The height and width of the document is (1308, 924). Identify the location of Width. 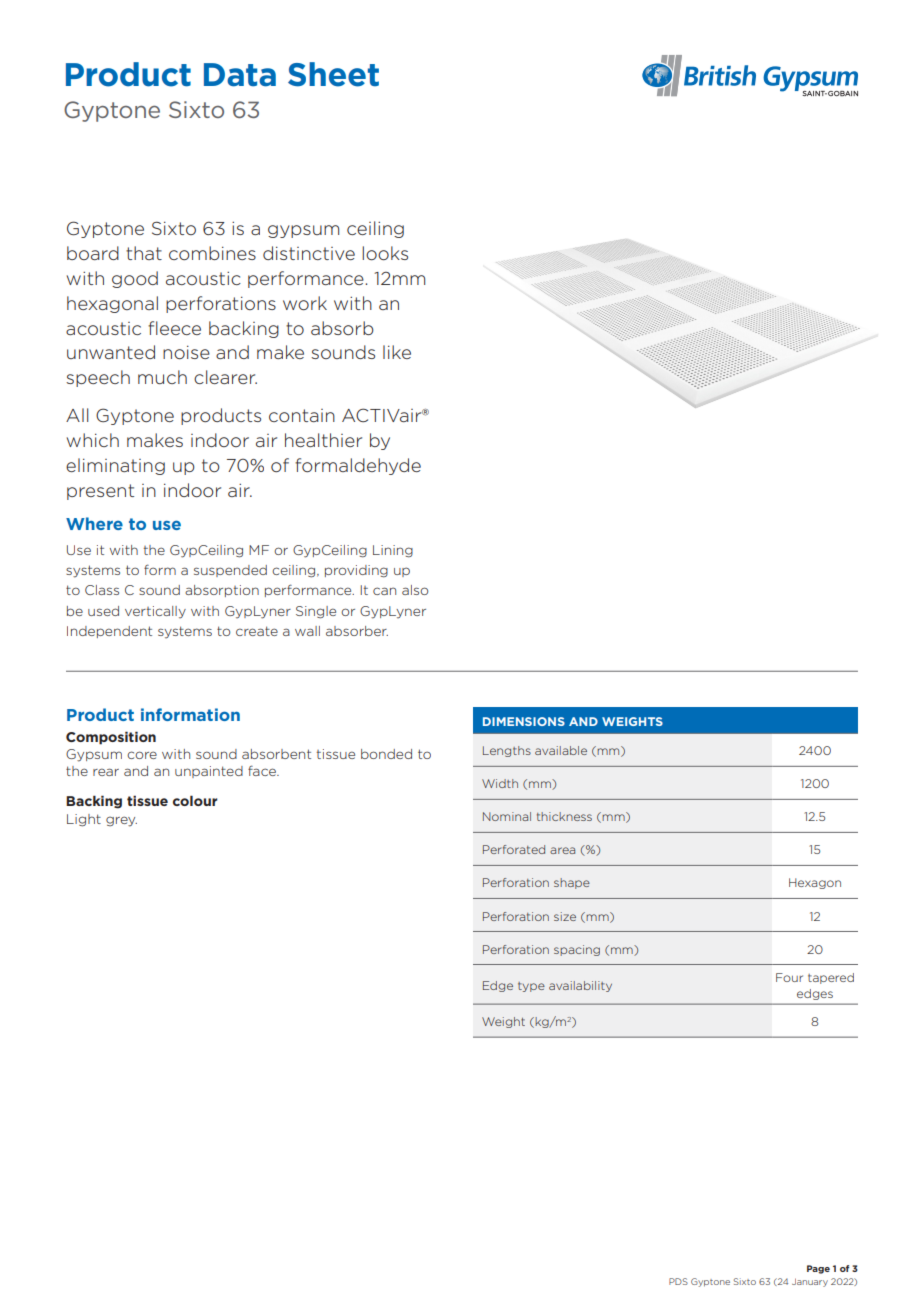
(500, 783).
